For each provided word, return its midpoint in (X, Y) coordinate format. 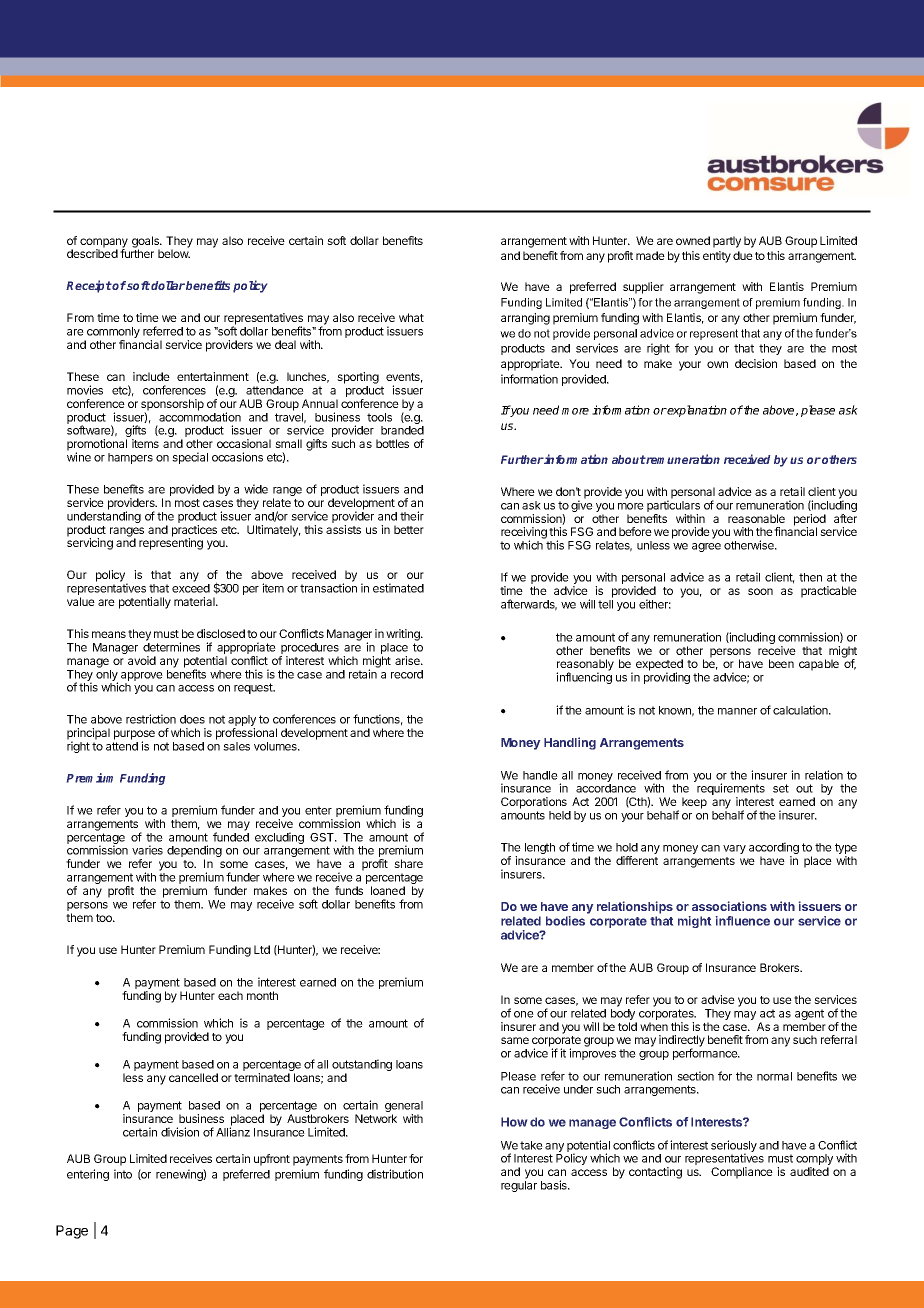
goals (147, 243)
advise (718, 999)
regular (519, 1186)
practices (194, 532)
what (411, 317)
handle (540, 775)
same (515, 1040)
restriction (151, 719)
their (412, 516)
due (743, 255)
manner (737, 711)
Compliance (742, 1173)
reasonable (756, 518)
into (123, 1174)
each (230, 995)
